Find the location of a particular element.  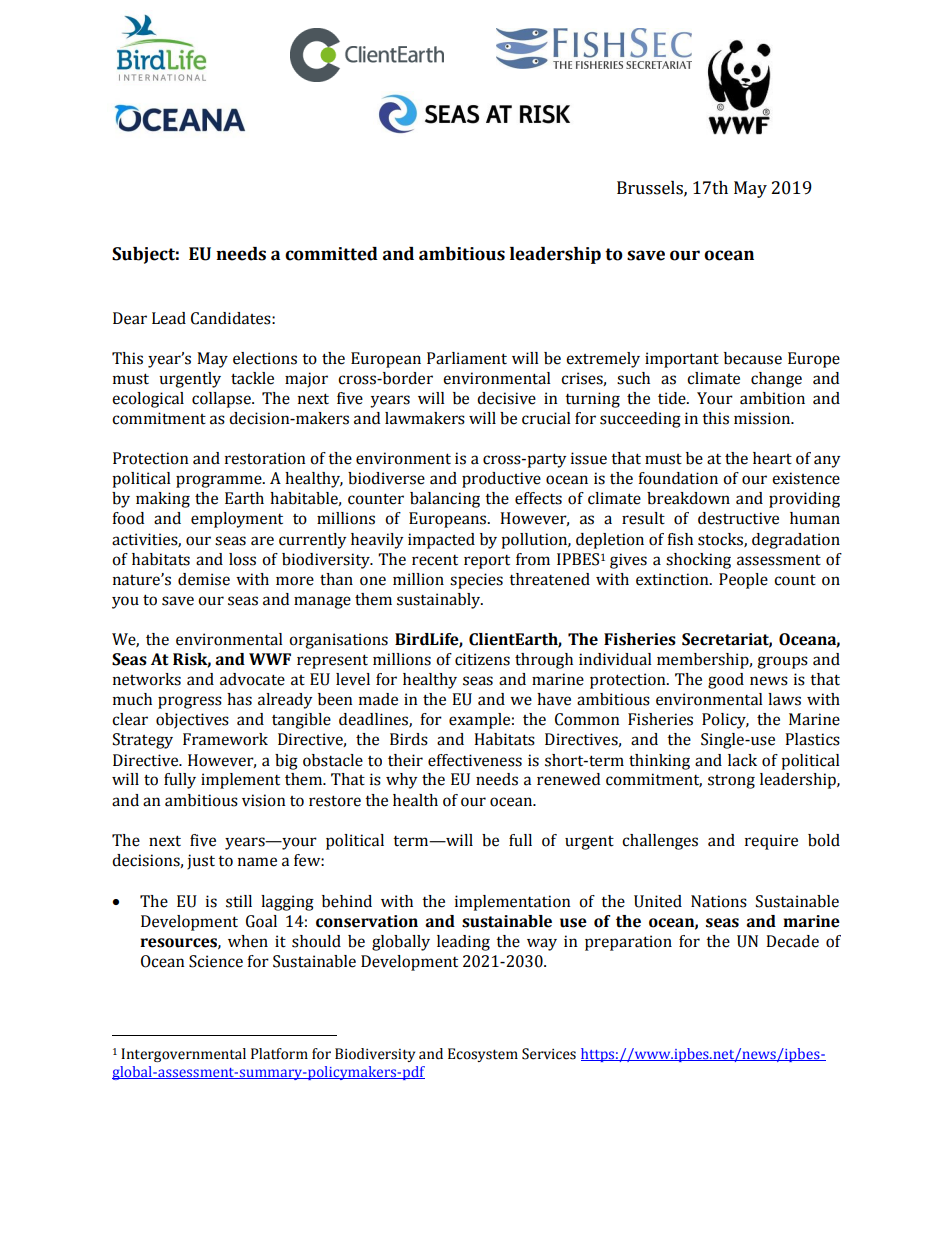

because is located at coordinates (753, 358).
